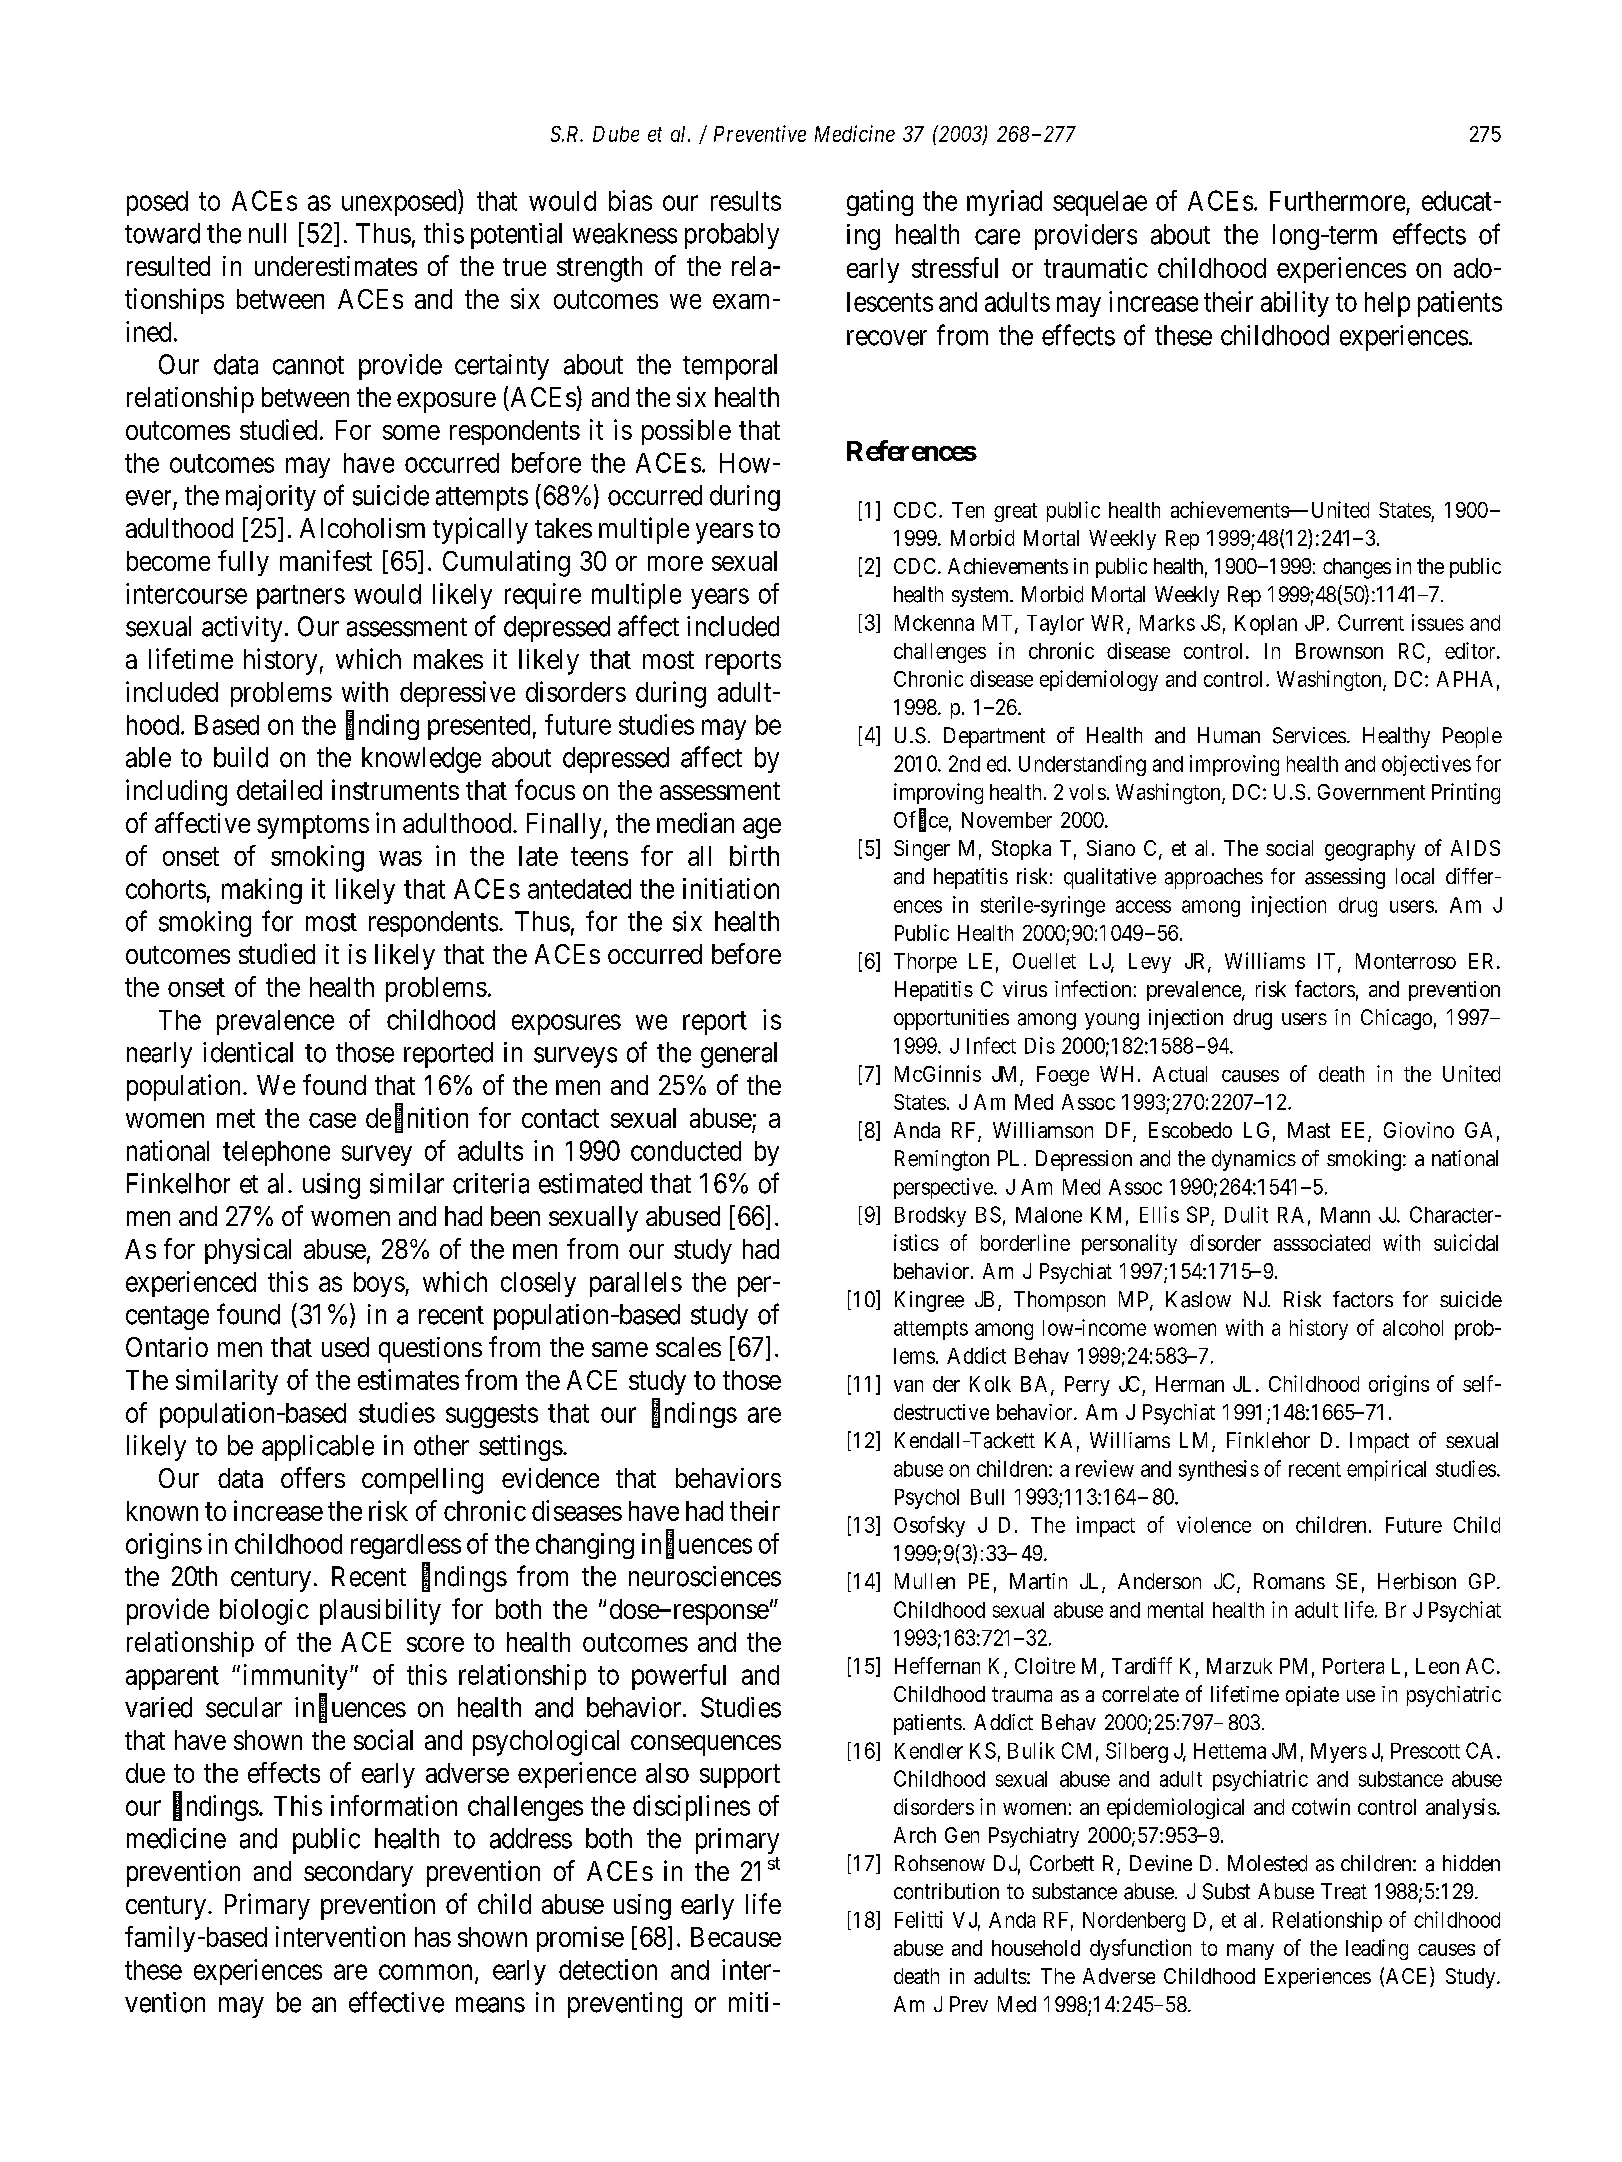 The image size is (1622, 2162). What do you see at coordinates (301, 597) in the screenshot?
I see `partners` at bounding box center [301, 597].
